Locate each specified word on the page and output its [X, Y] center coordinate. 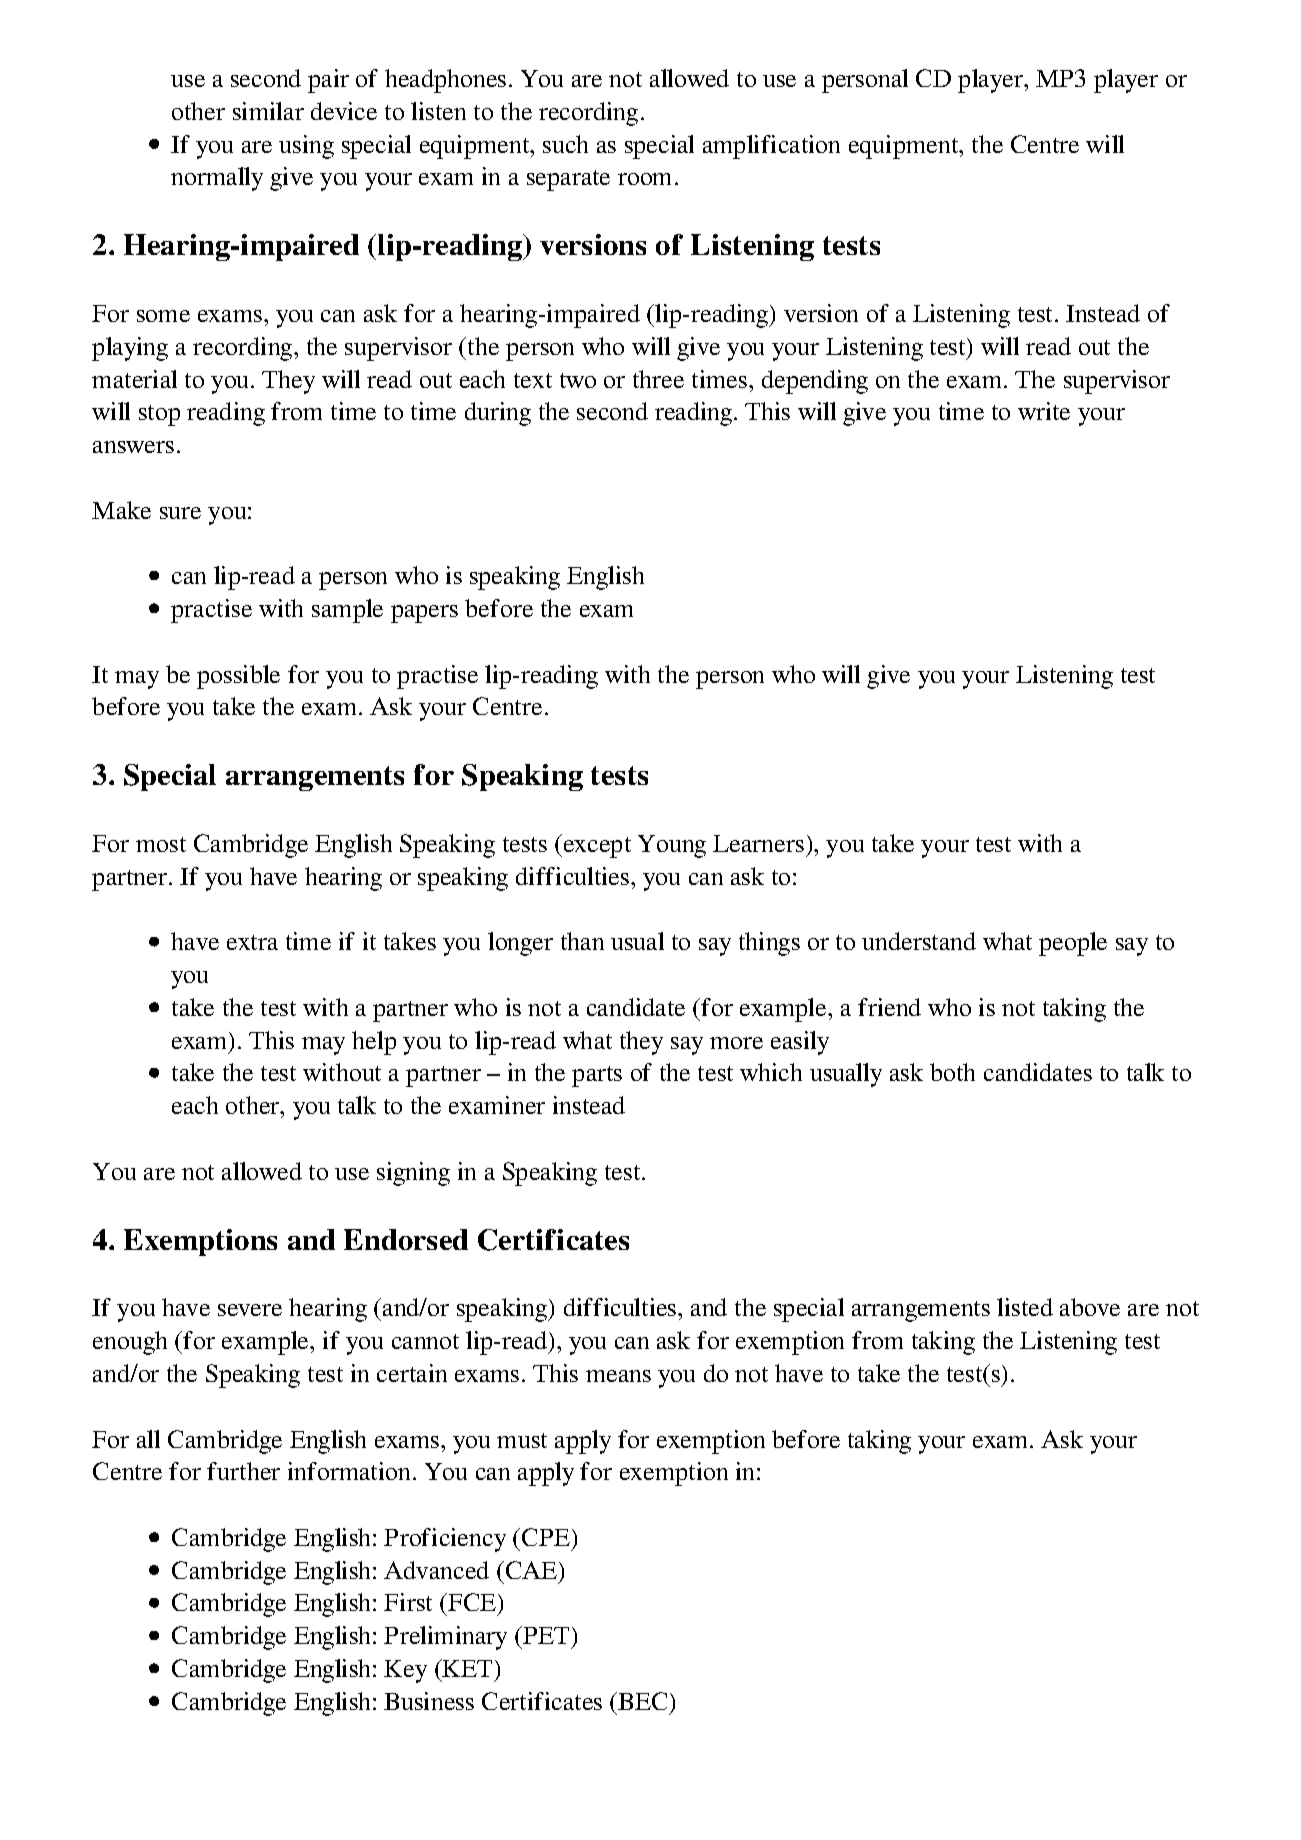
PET [547, 1635]
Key [405, 1671]
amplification [771, 147]
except [597, 847]
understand [919, 941]
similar [268, 111]
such [565, 144]
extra [252, 942]
